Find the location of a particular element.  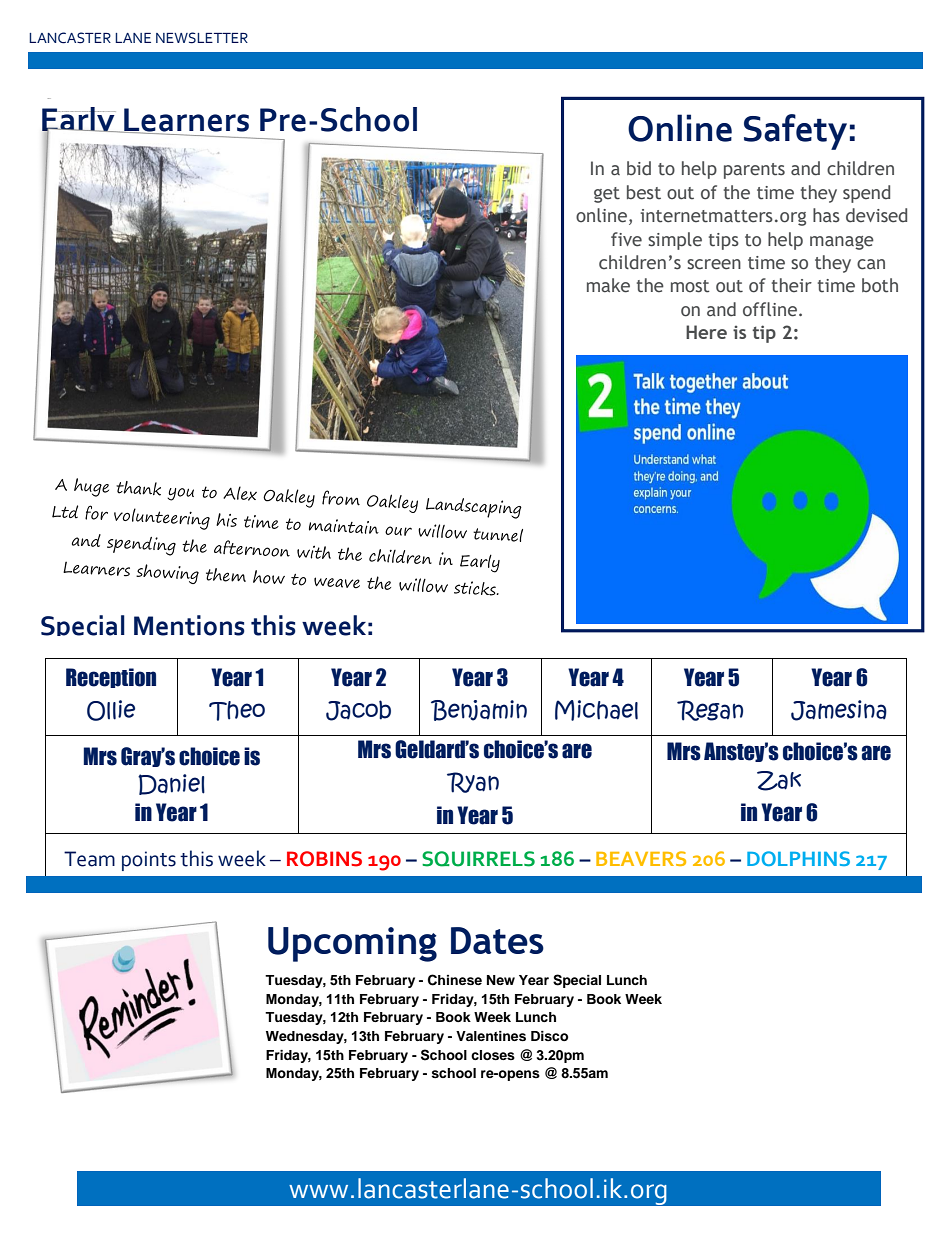

bid is located at coordinates (639, 168).
